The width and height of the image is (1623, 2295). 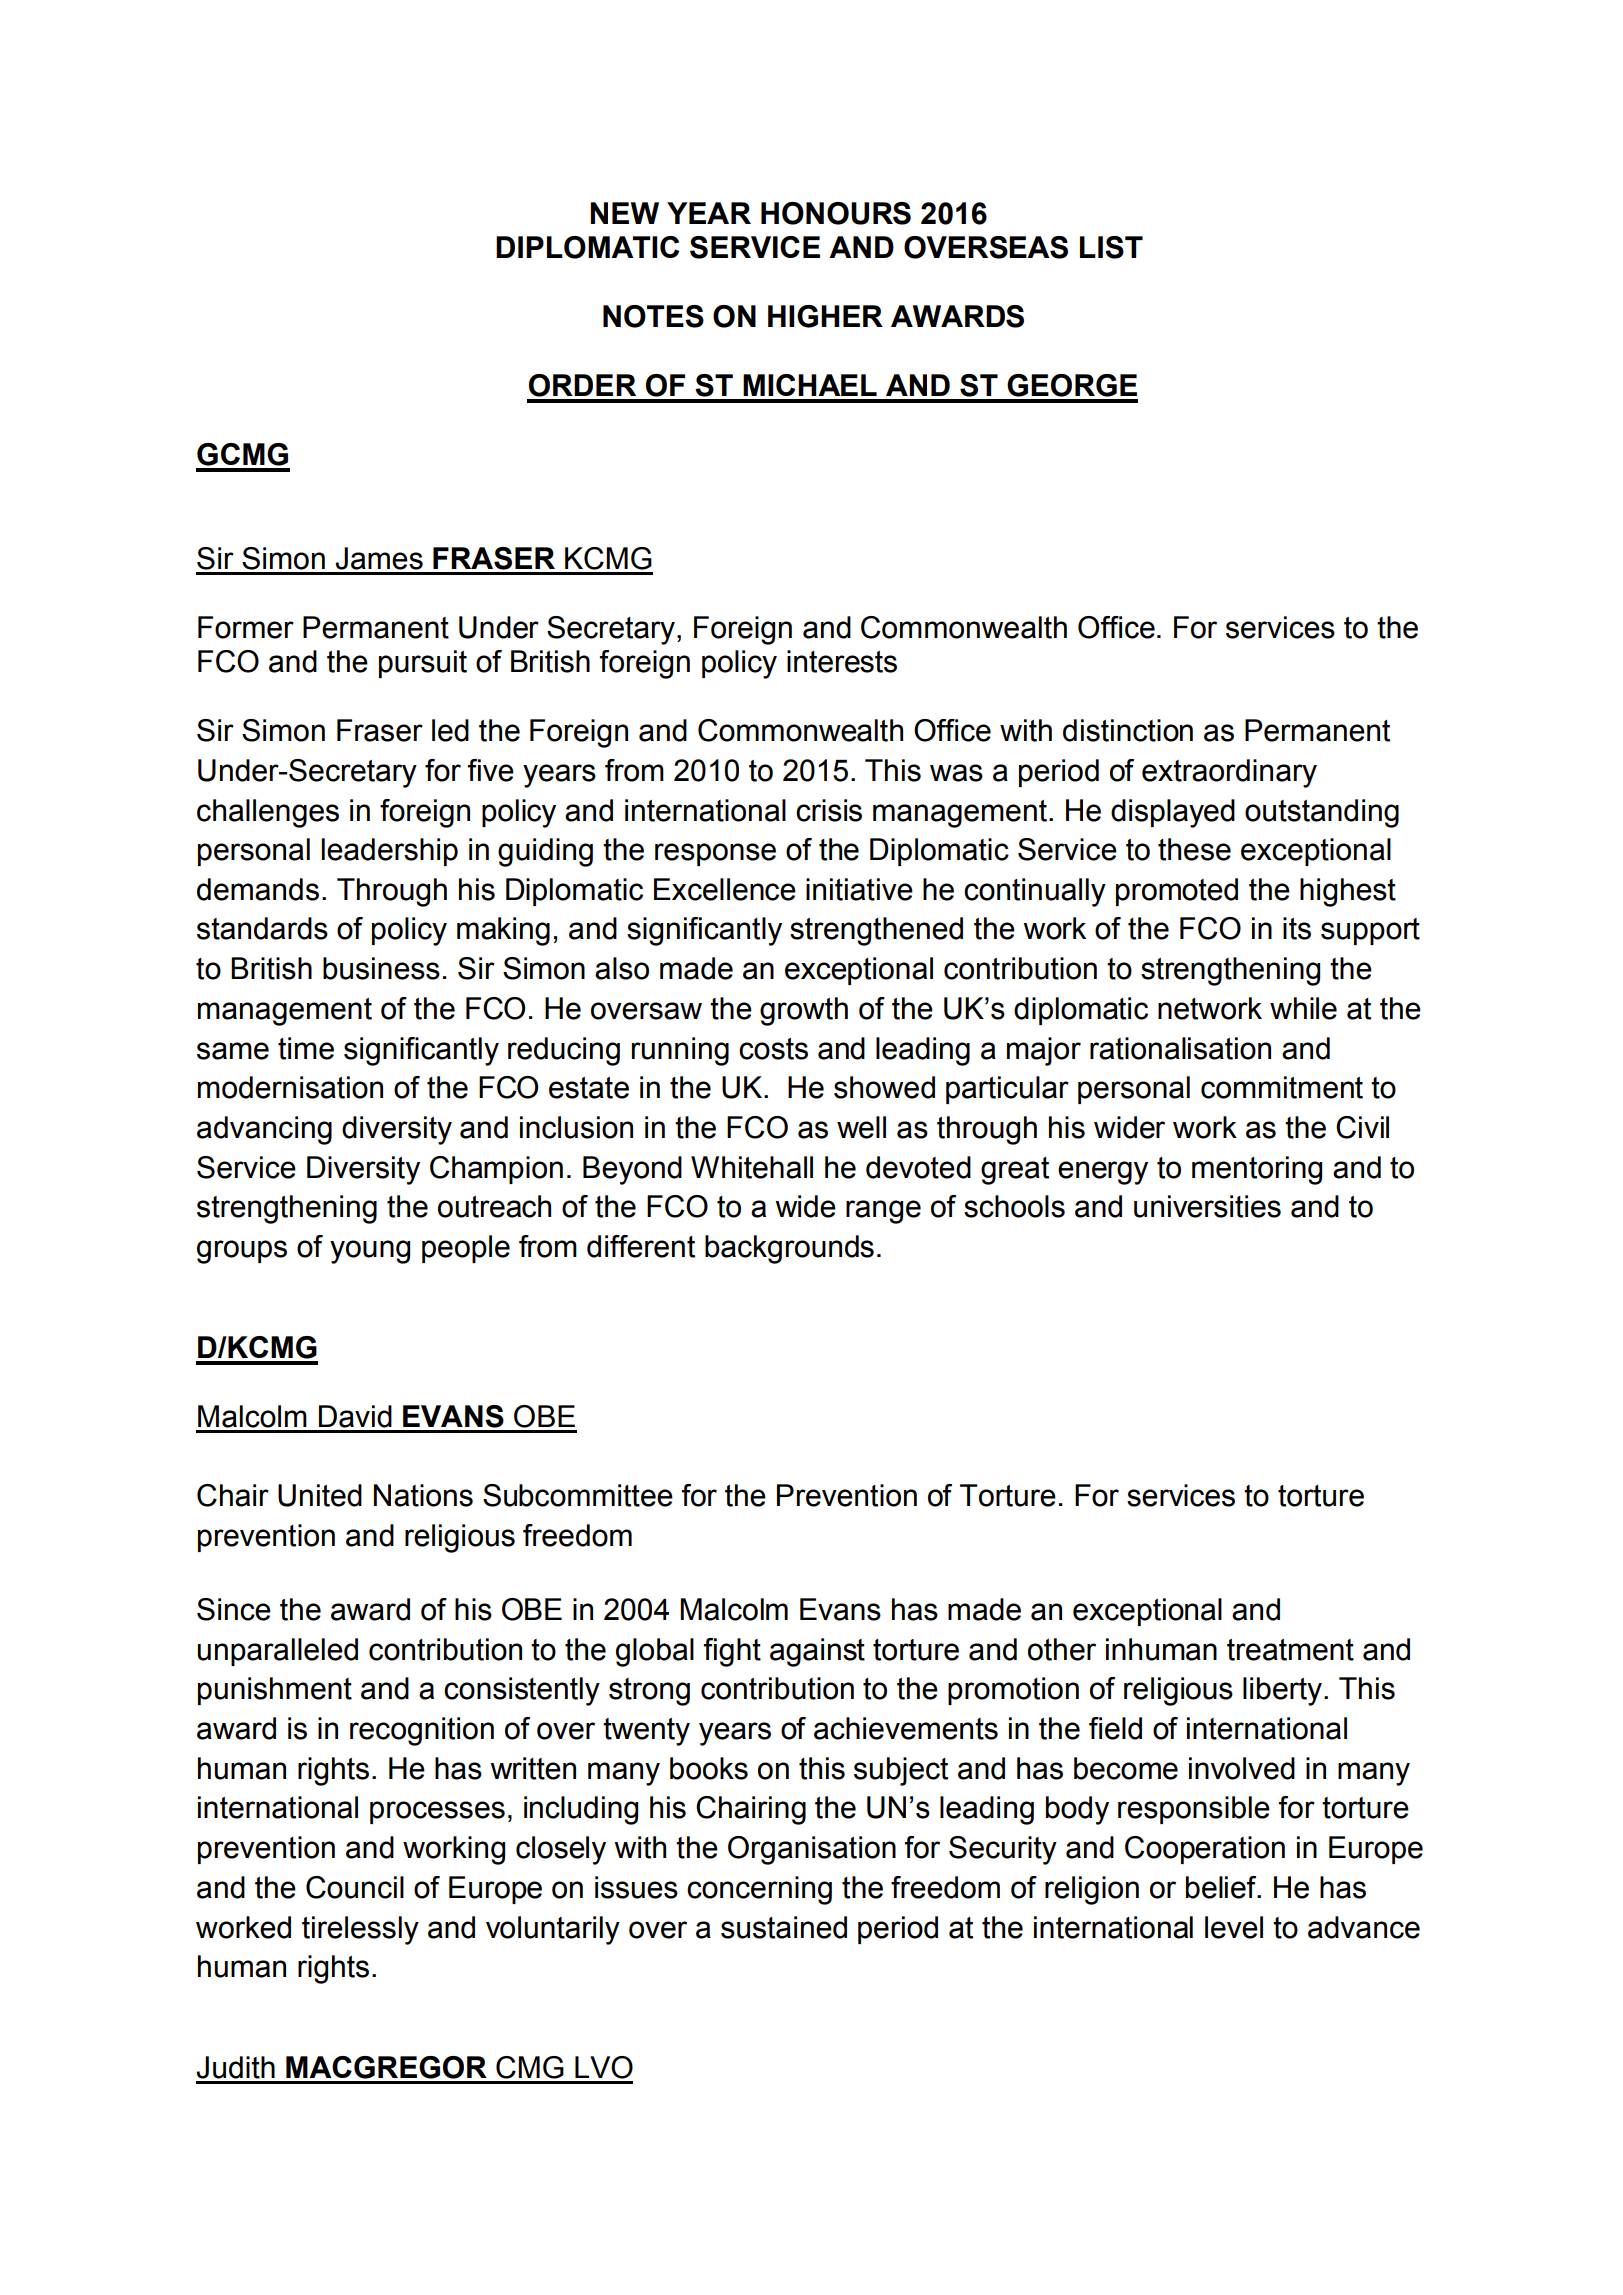 I want to click on young, so click(x=370, y=1252).
